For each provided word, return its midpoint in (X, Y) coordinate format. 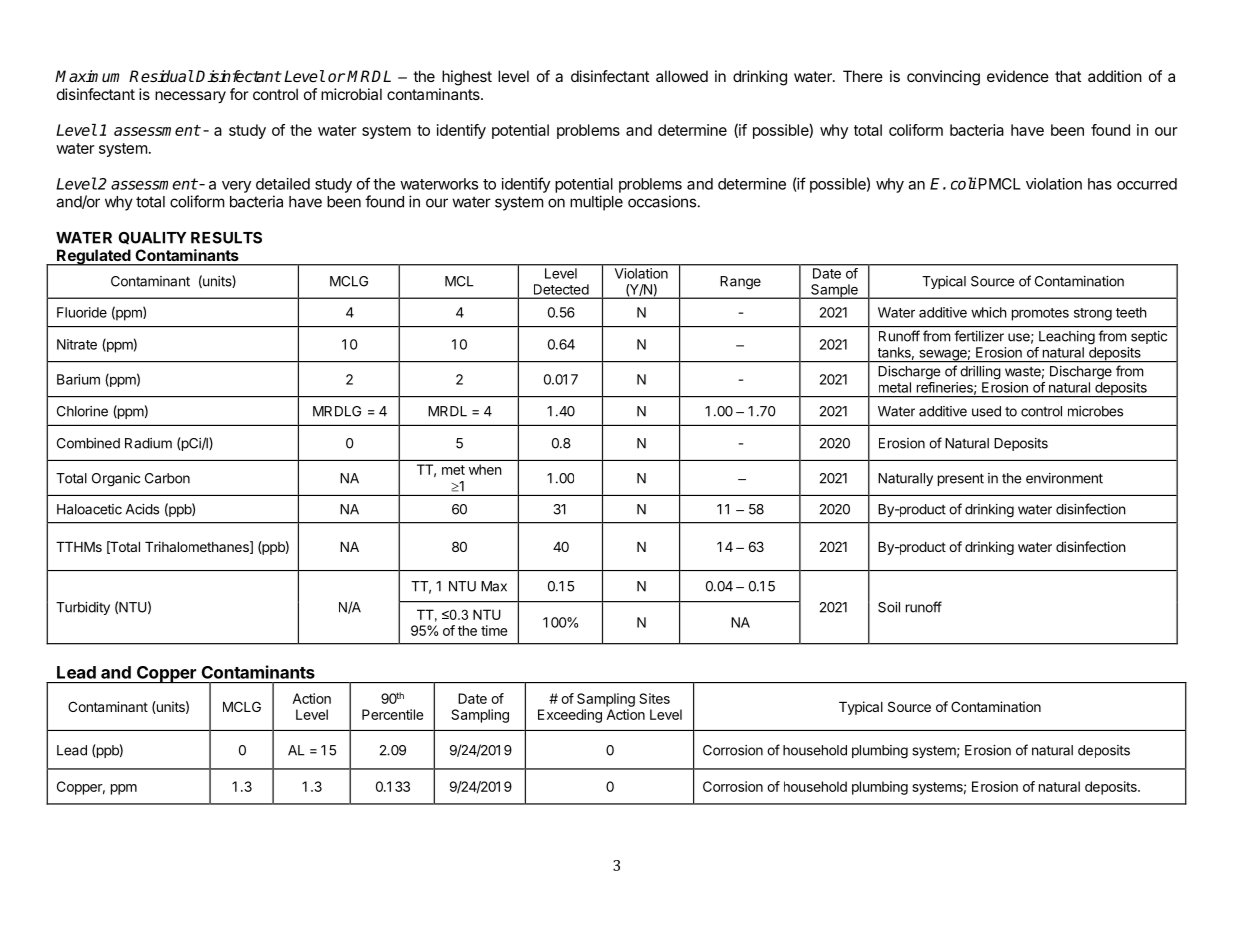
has (1100, 184)
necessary (190, 97)
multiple (596, 203)
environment (1064, 478)
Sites (654, 698)
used (986, 411)
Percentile (392, 714)
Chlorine (82, 411)
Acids (142, 509)
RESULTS (226, 238)
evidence (1018, 76)
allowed (682, 76)
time (494, 630)
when (485, 469)
